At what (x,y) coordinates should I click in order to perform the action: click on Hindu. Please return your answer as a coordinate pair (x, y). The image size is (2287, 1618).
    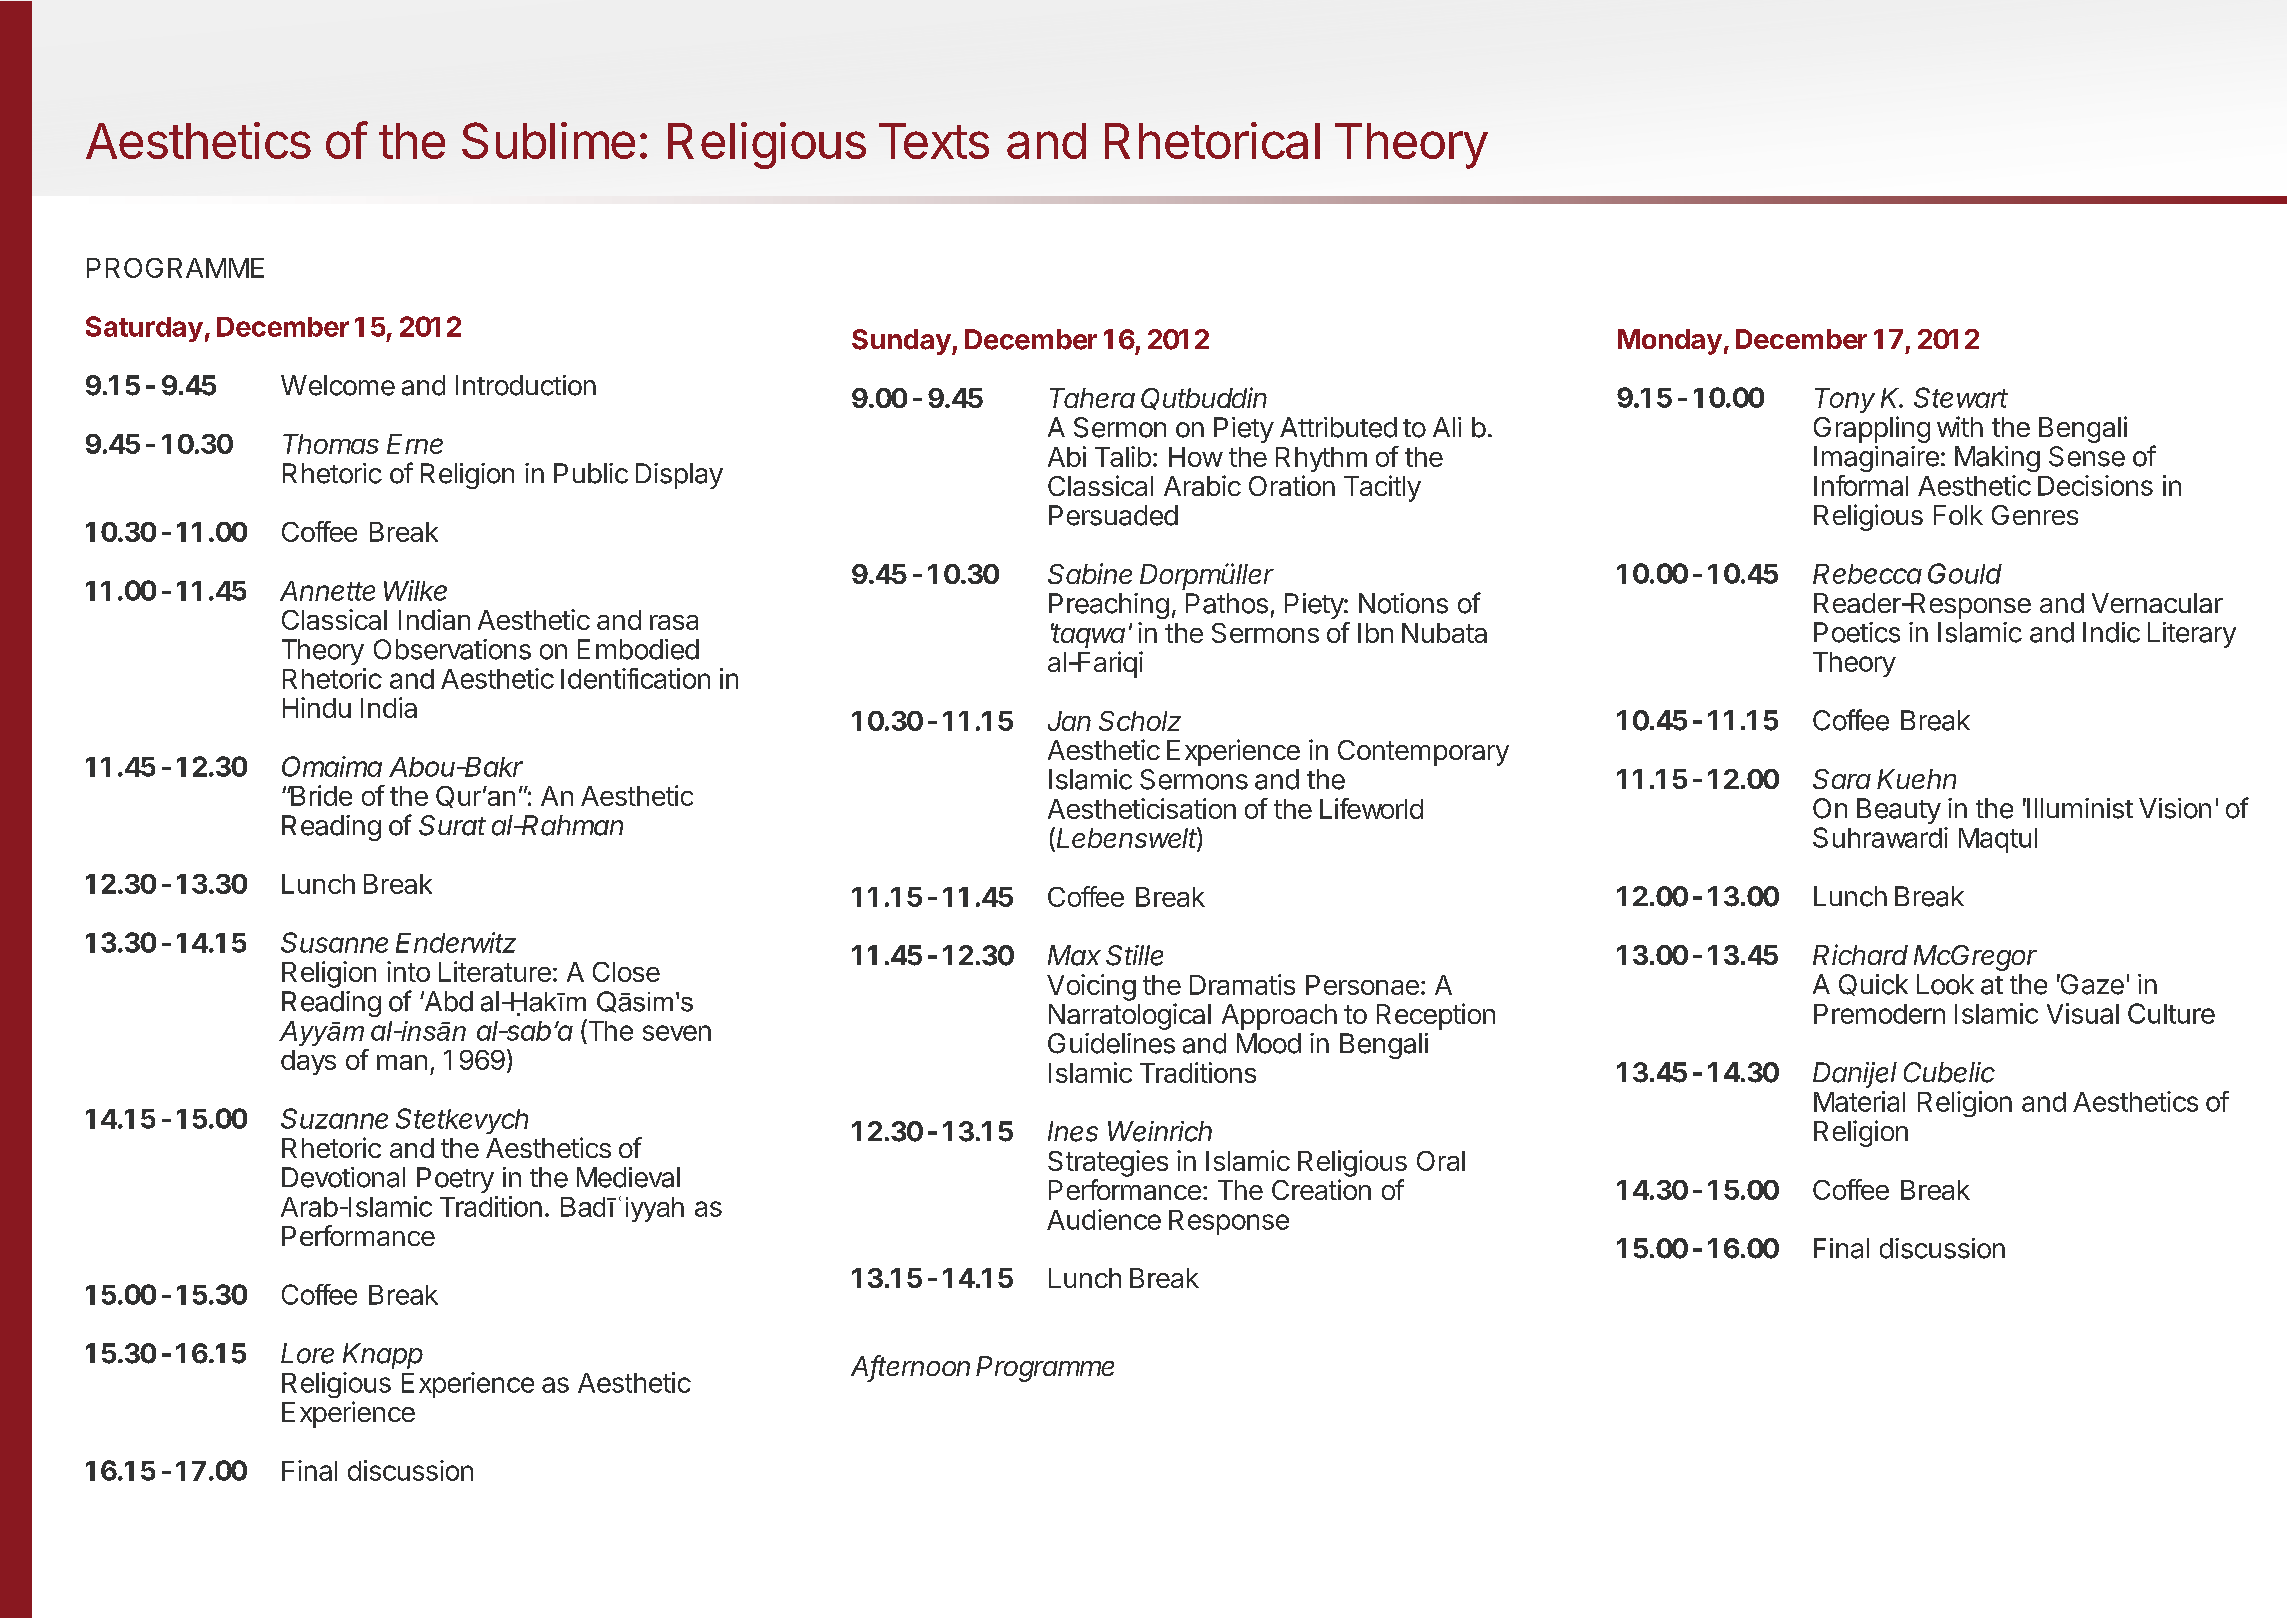
    Looking at the image, I should click on (317, 707).
